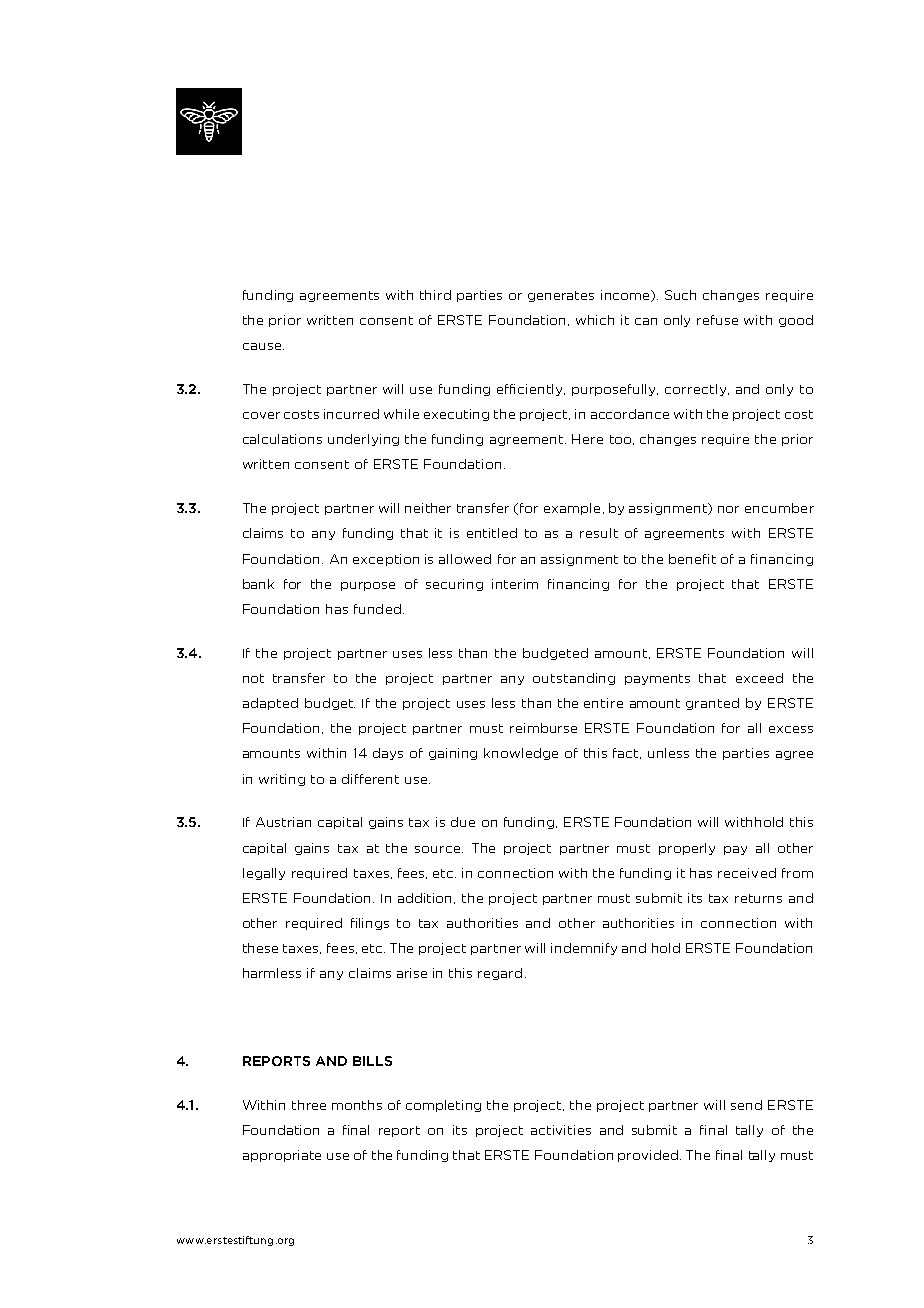  Describe the element at coordinates (717, 320) in the screenshot. I see `refuse` at that location.
